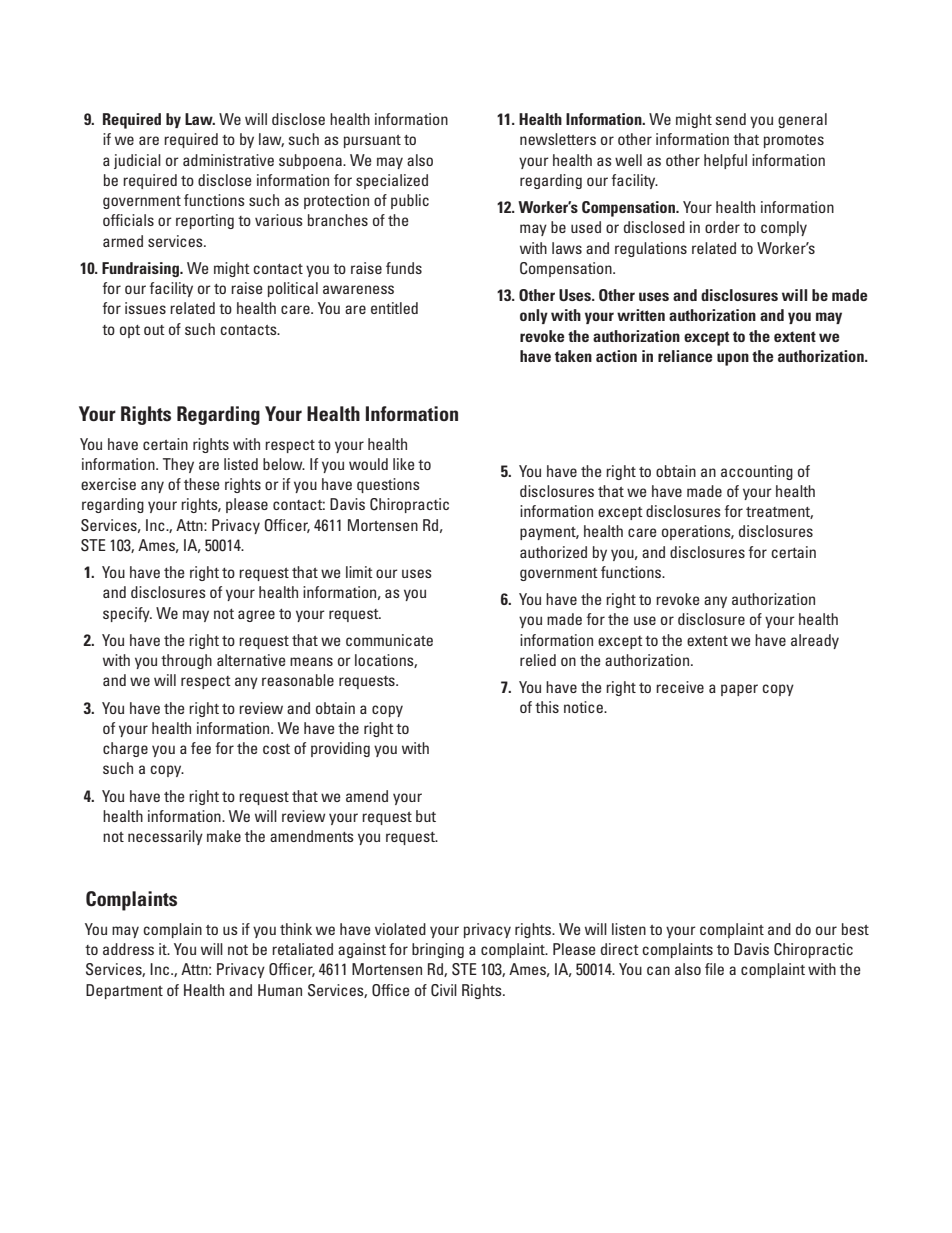  Describe the element at coordinates (757, 472) in the screenshot. I see `accounting` at that location.
